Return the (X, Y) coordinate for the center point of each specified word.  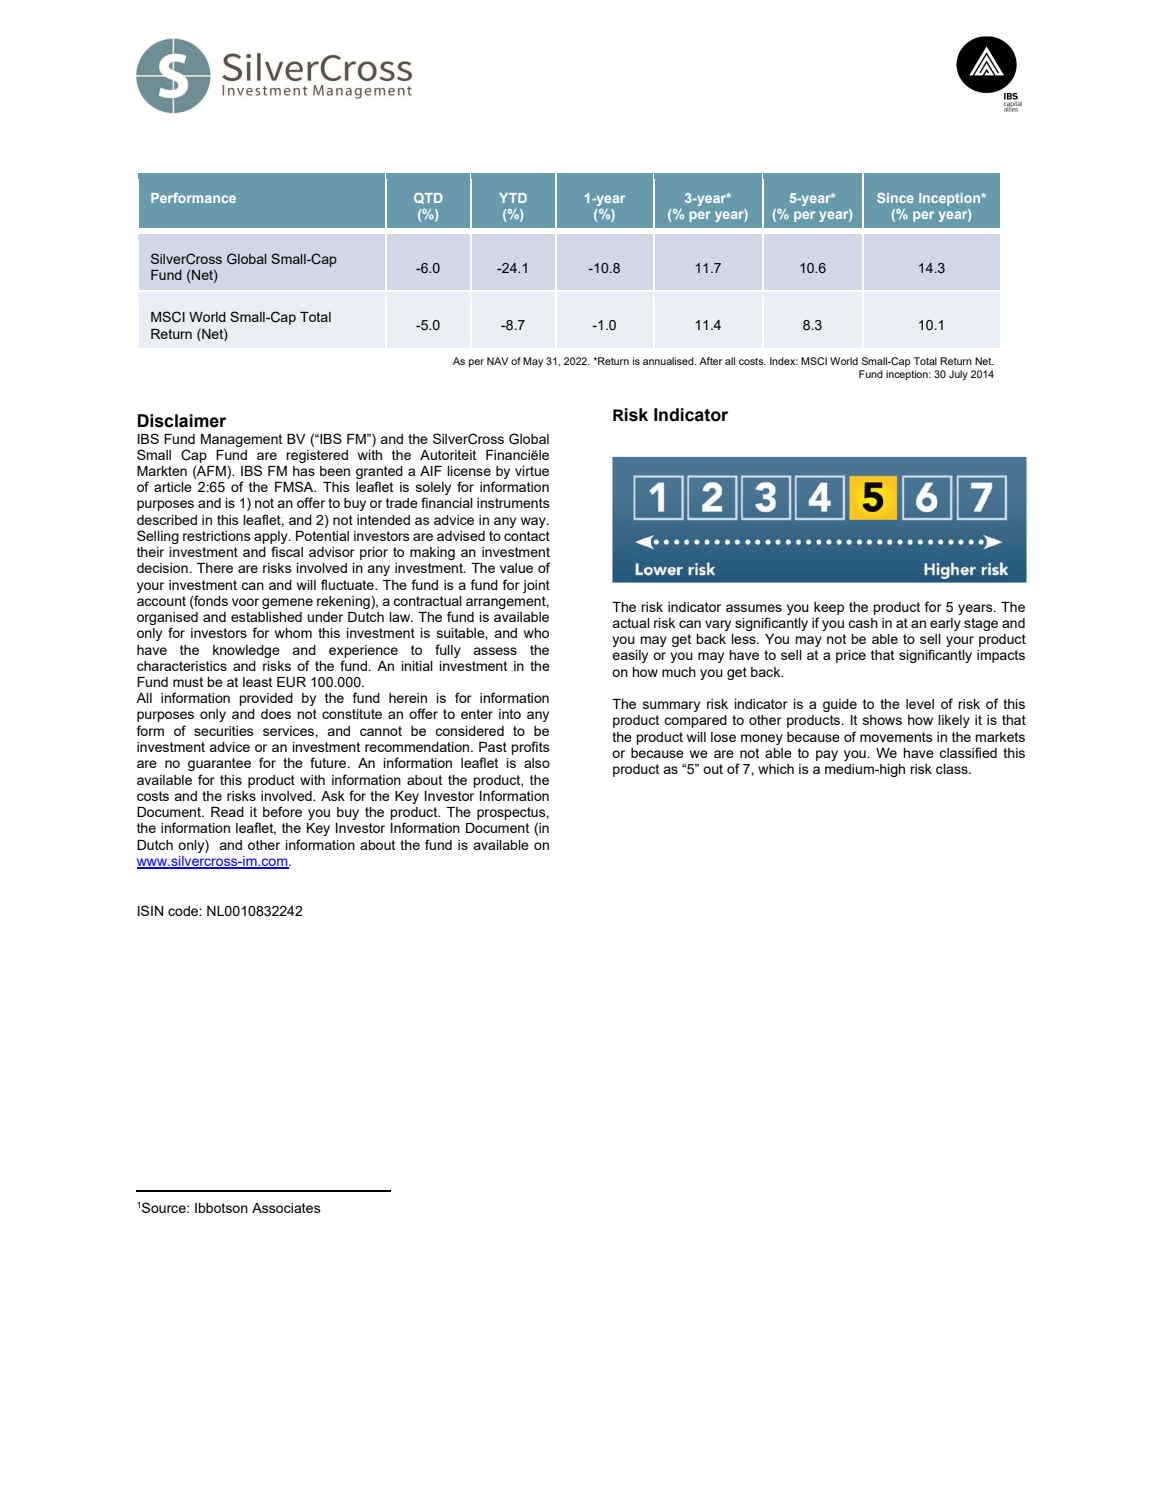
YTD (513, 198)
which (776, 769)
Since (895, 198)
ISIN (150, 910)
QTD (428, 198)
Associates (286, 1208)
